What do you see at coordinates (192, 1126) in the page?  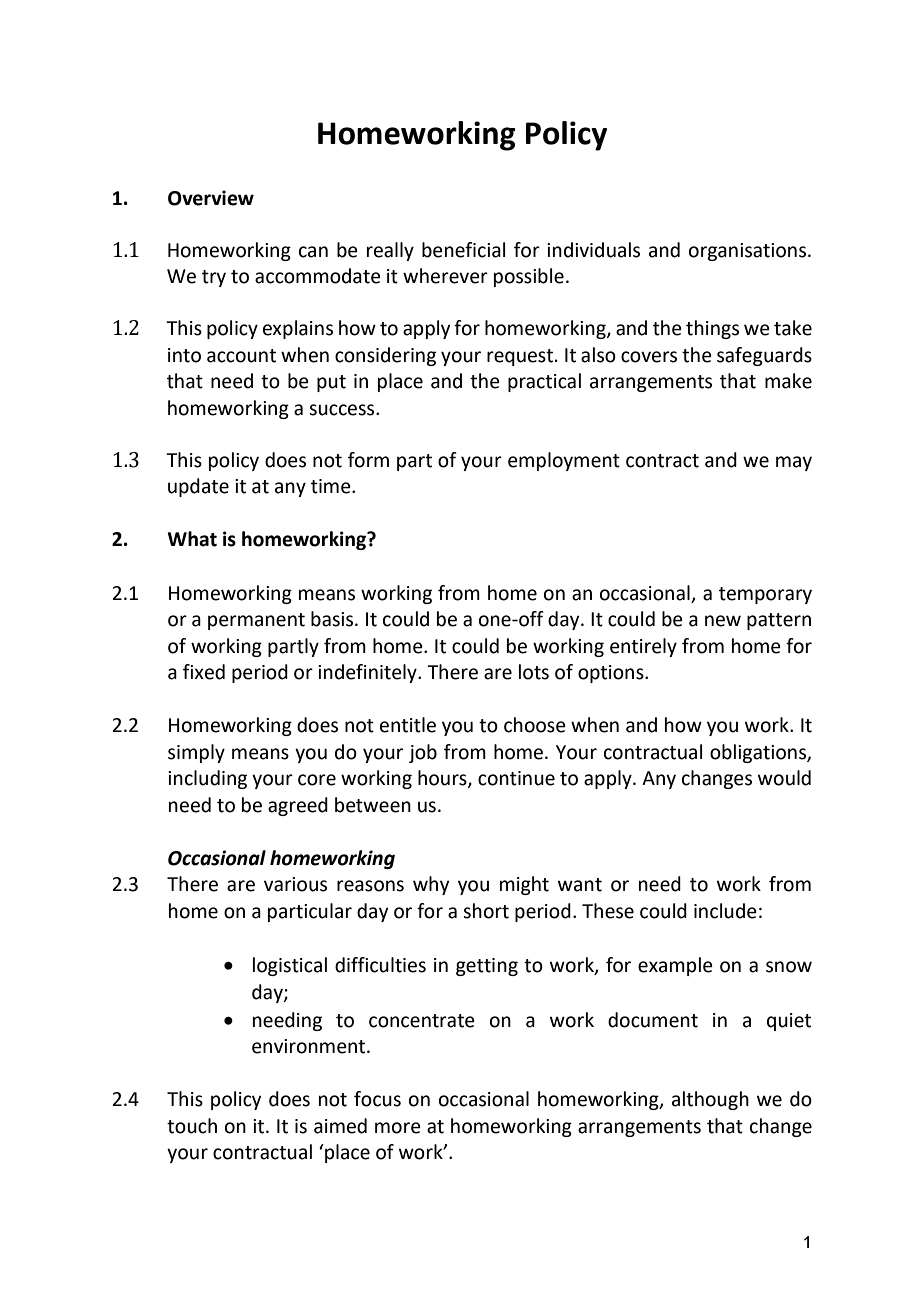 I see `touch` at bounding box center [192, 1126].
